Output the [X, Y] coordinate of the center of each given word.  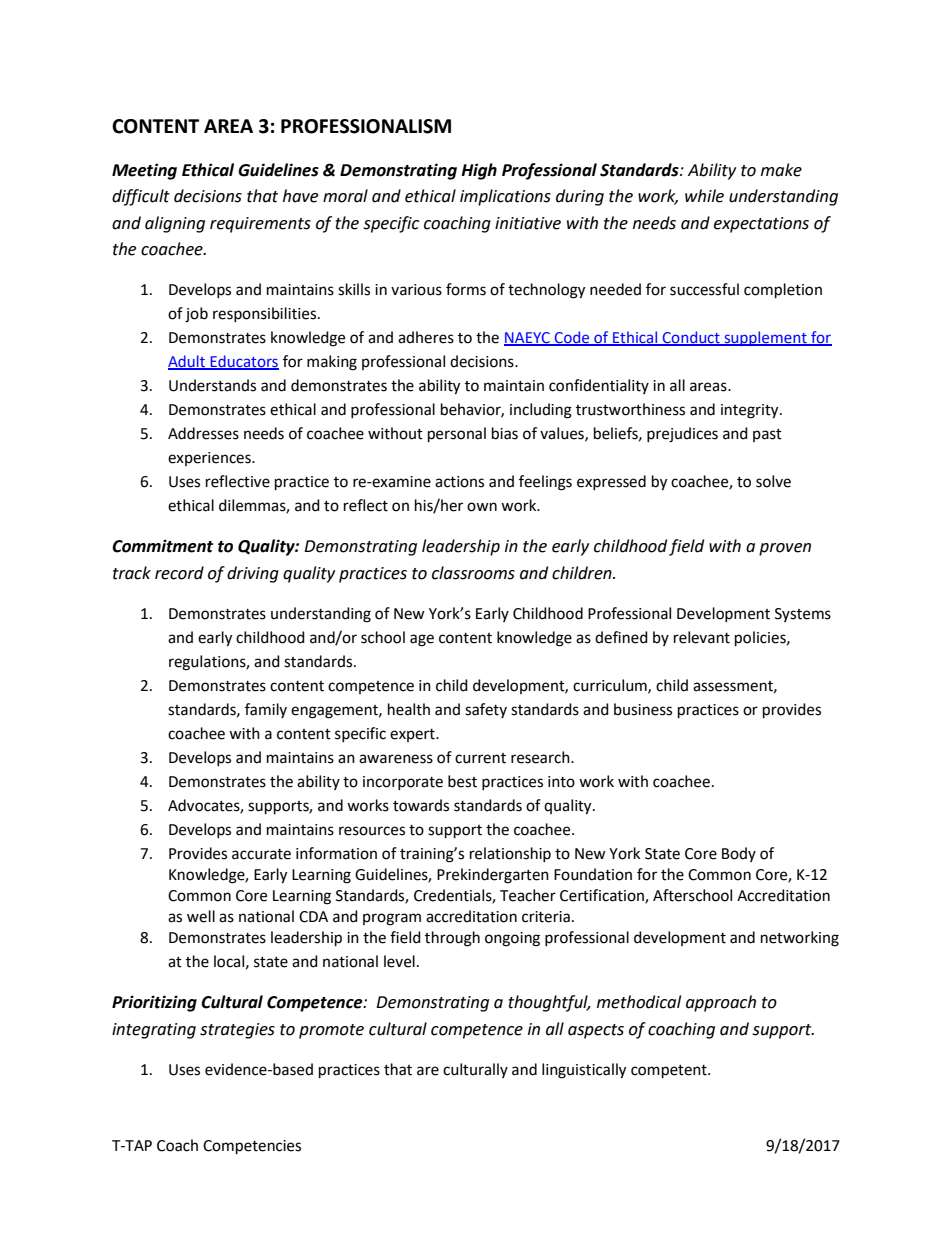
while [704, 196]
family [266, 710]
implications [505, 197]
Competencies [252, 1147]
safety [486, 710]
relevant [702, 637]
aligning [175, 224]
